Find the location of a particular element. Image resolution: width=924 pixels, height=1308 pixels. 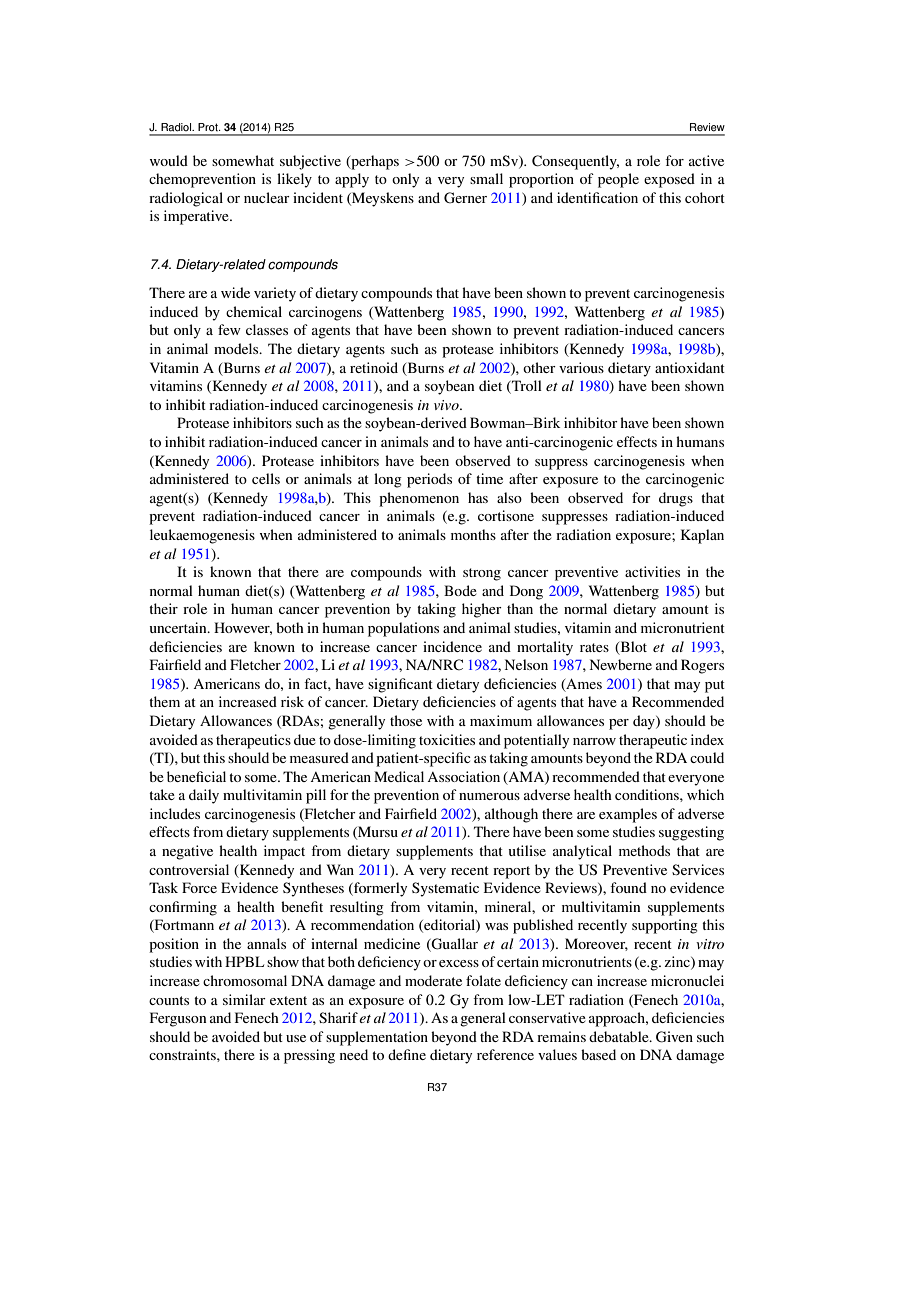

periods is located at coordinates (429, 480).
